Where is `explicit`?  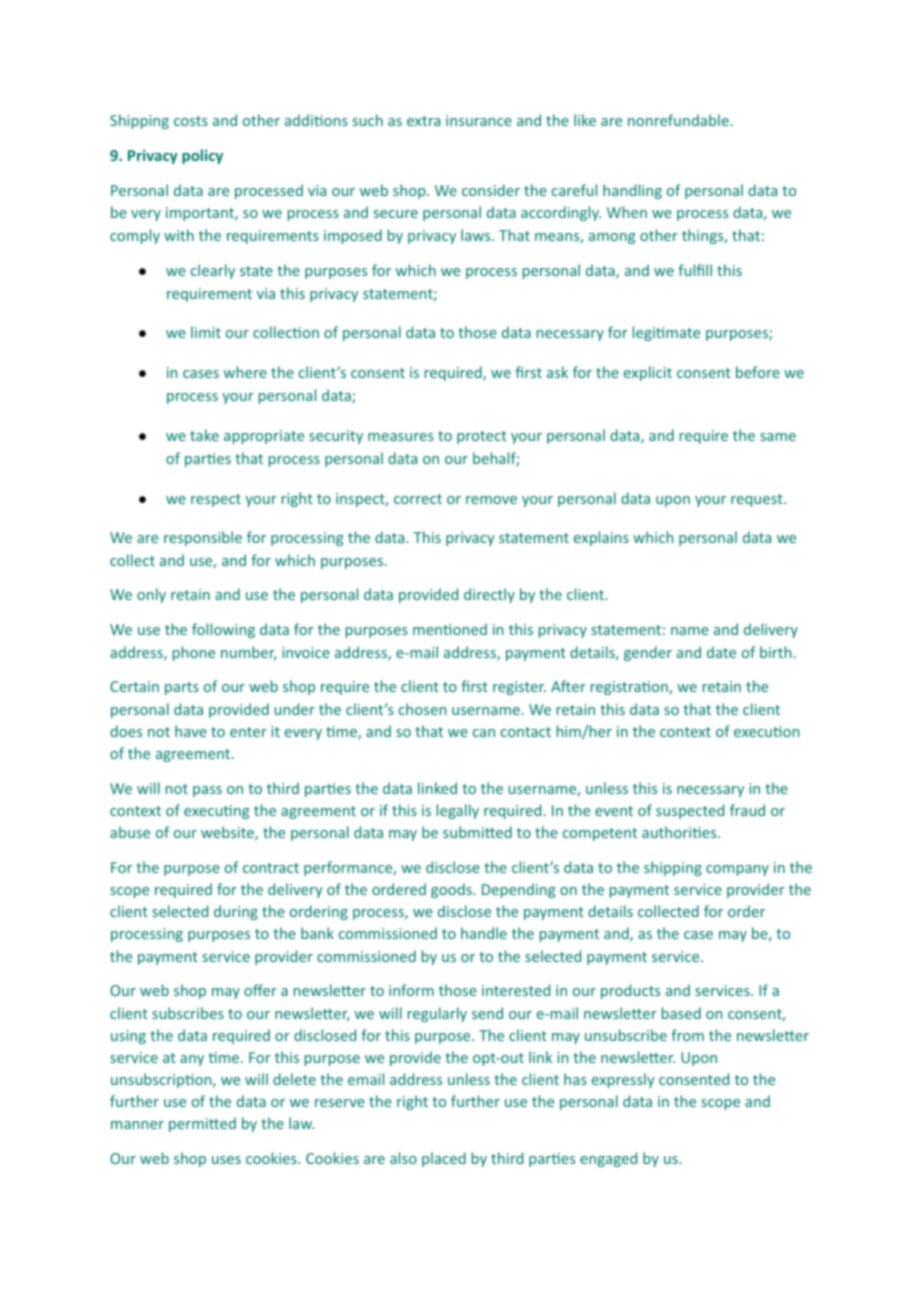
explicit is located at coordinates (648, 373).
